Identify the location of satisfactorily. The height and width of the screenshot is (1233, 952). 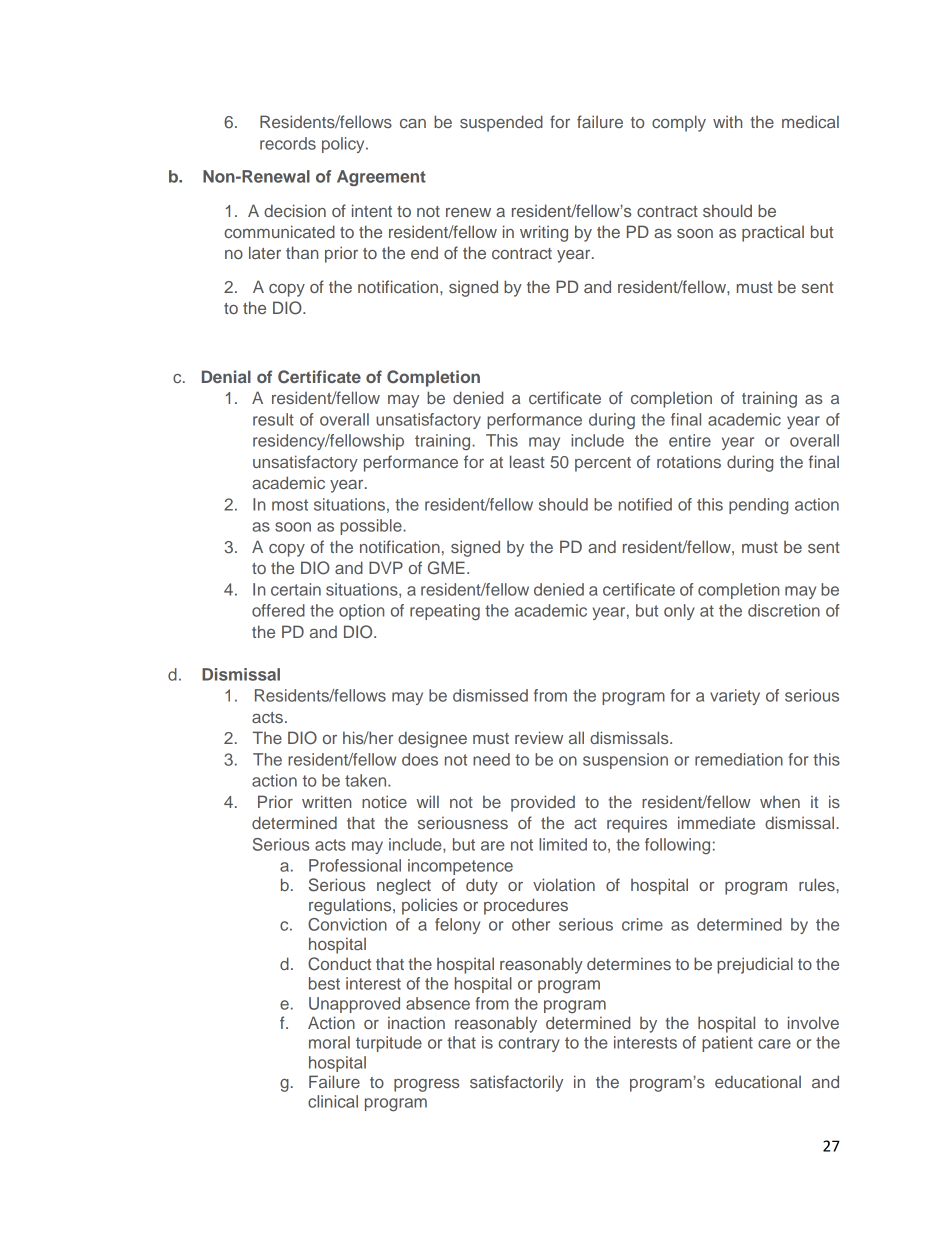
(516, 1083).
